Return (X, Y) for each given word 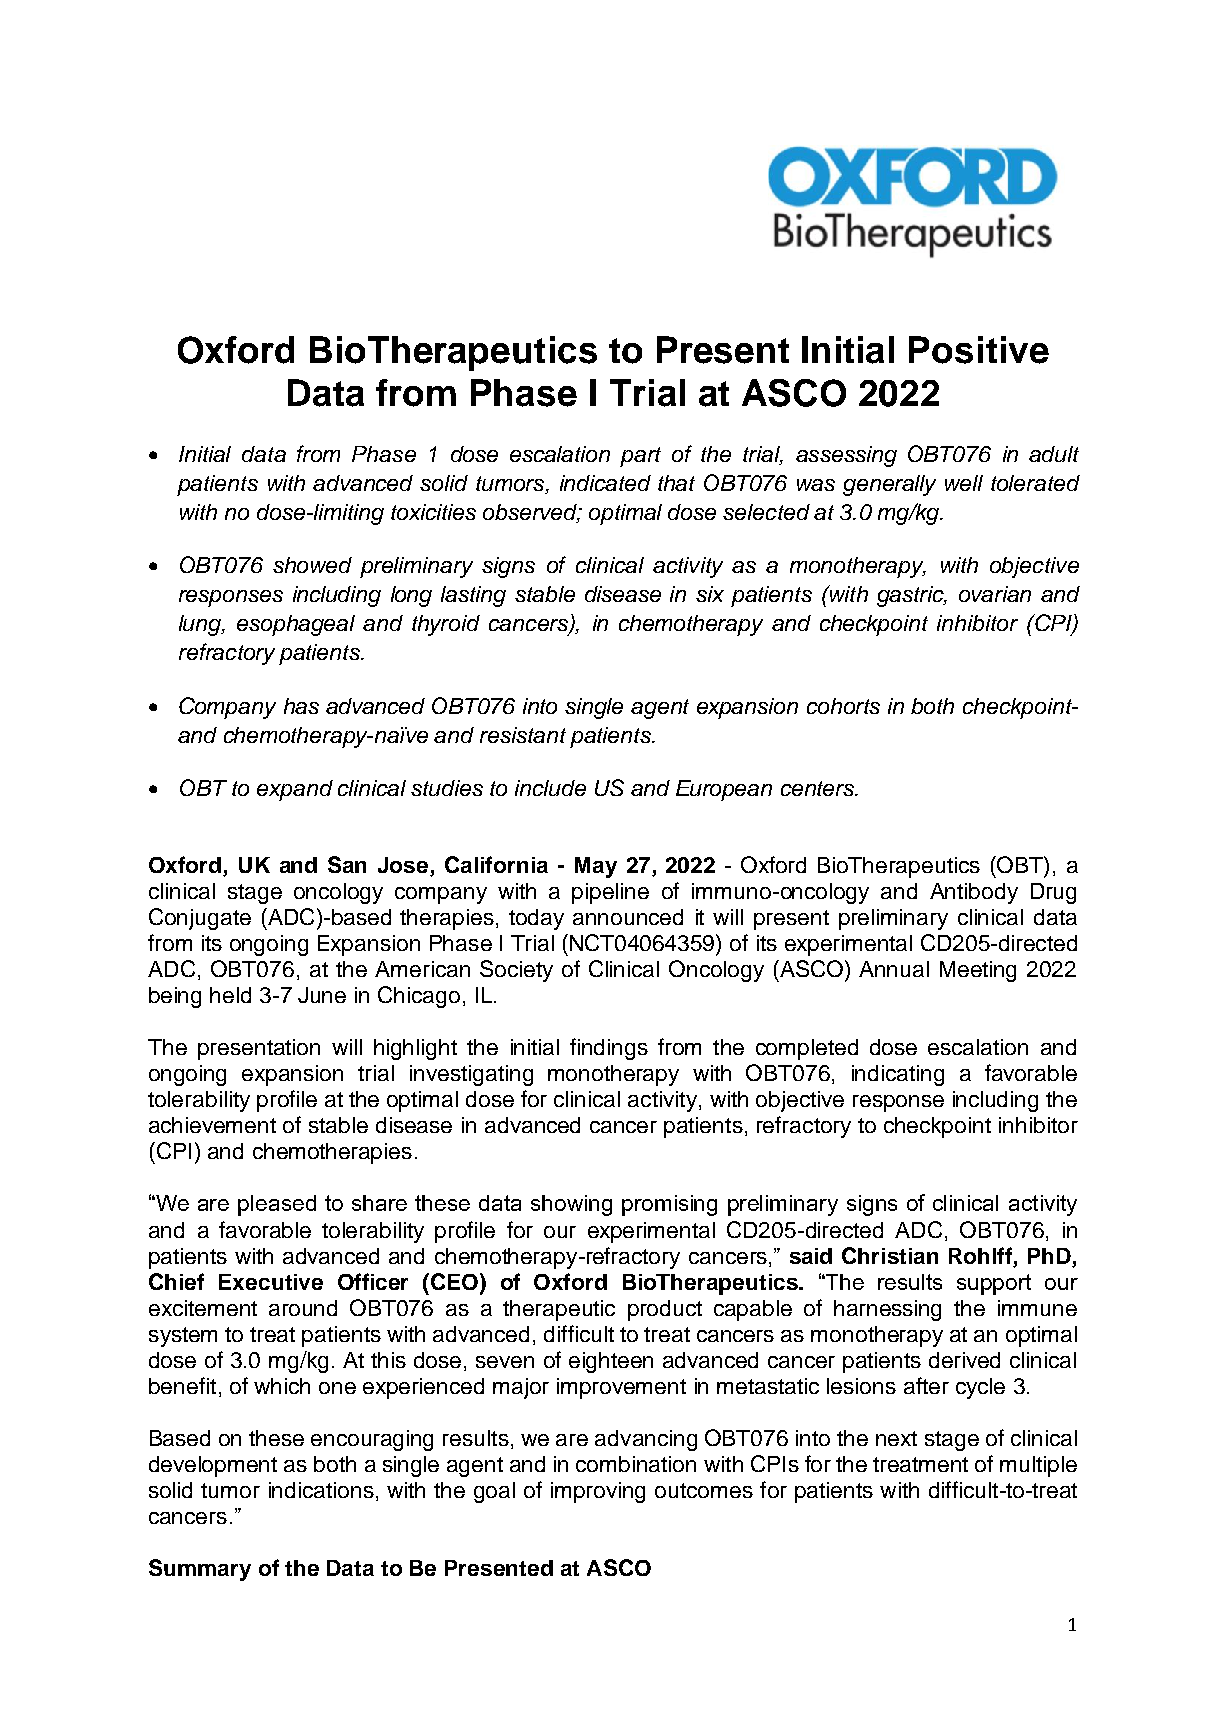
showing (571, 1205)
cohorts (843, 706)
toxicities (433, 512)
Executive (271, 1282)
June (322, 995)
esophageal (296, 625)
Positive (979, 350)
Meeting (978, 971)
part (640, 457)
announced (628, 917)
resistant (523, 735)
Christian (890, 1255)
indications (321, 1490)
